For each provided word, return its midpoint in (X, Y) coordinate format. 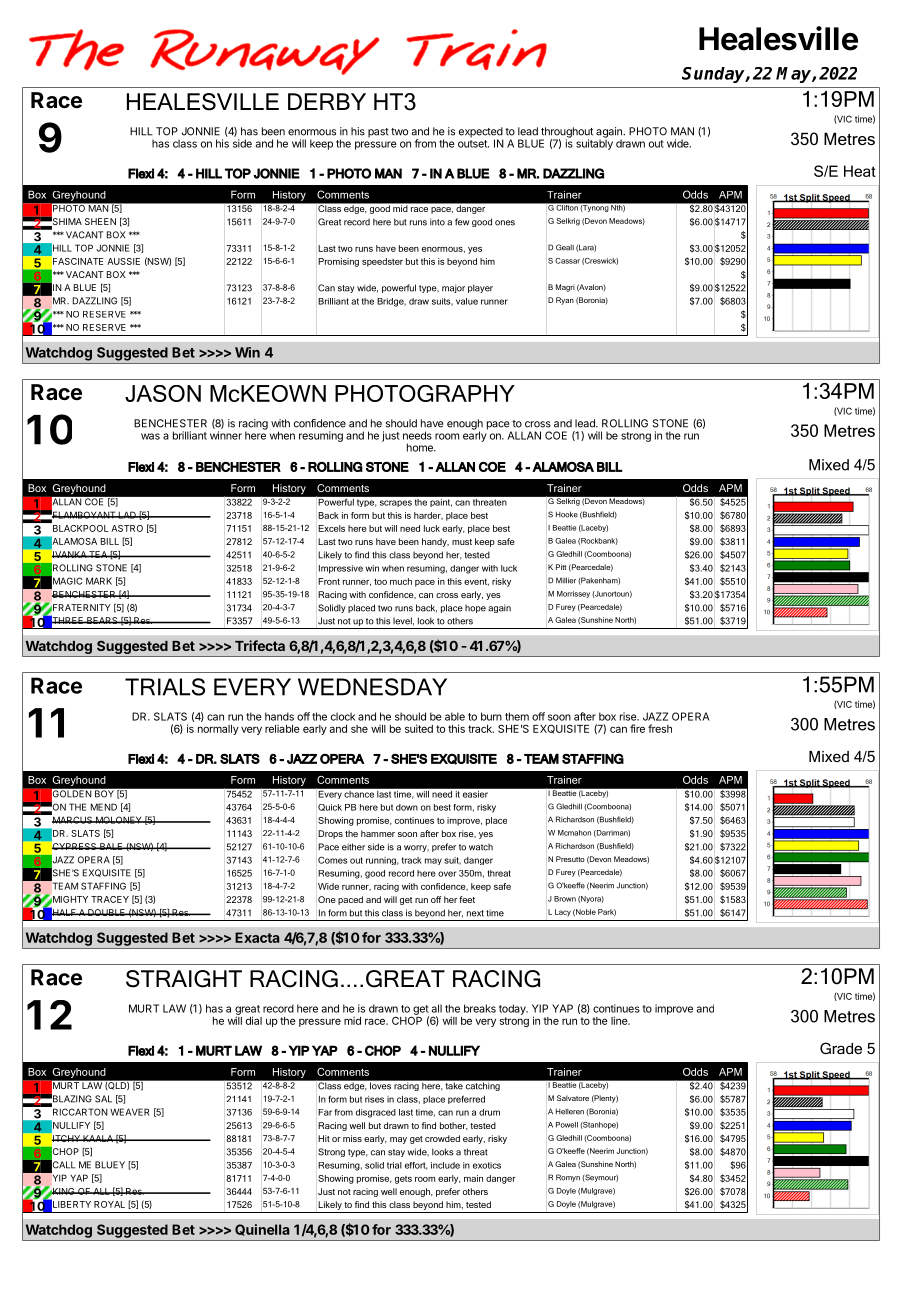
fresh (660, 728)
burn (491, 716)
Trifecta (260, 645)
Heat (860, 171)
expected (481, 133)
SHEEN (100, 221)
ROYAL (109, 1204)
